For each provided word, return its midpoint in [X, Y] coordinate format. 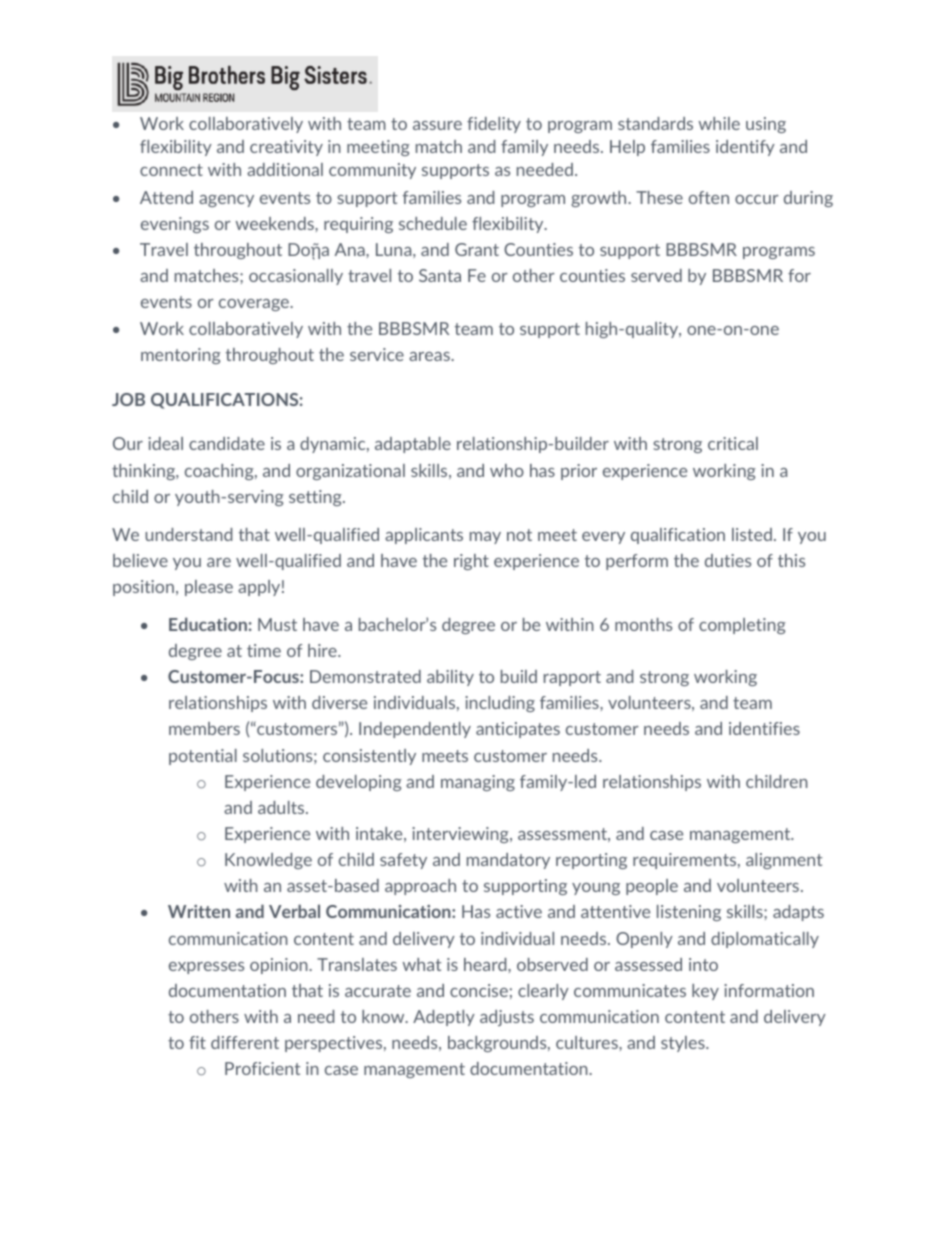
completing [742, 626]
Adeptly [444, 1018]
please [209, 588]
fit [197, 1042]
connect [171, 170]
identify [745, 148]
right [471, 562]
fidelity [494, 125]
